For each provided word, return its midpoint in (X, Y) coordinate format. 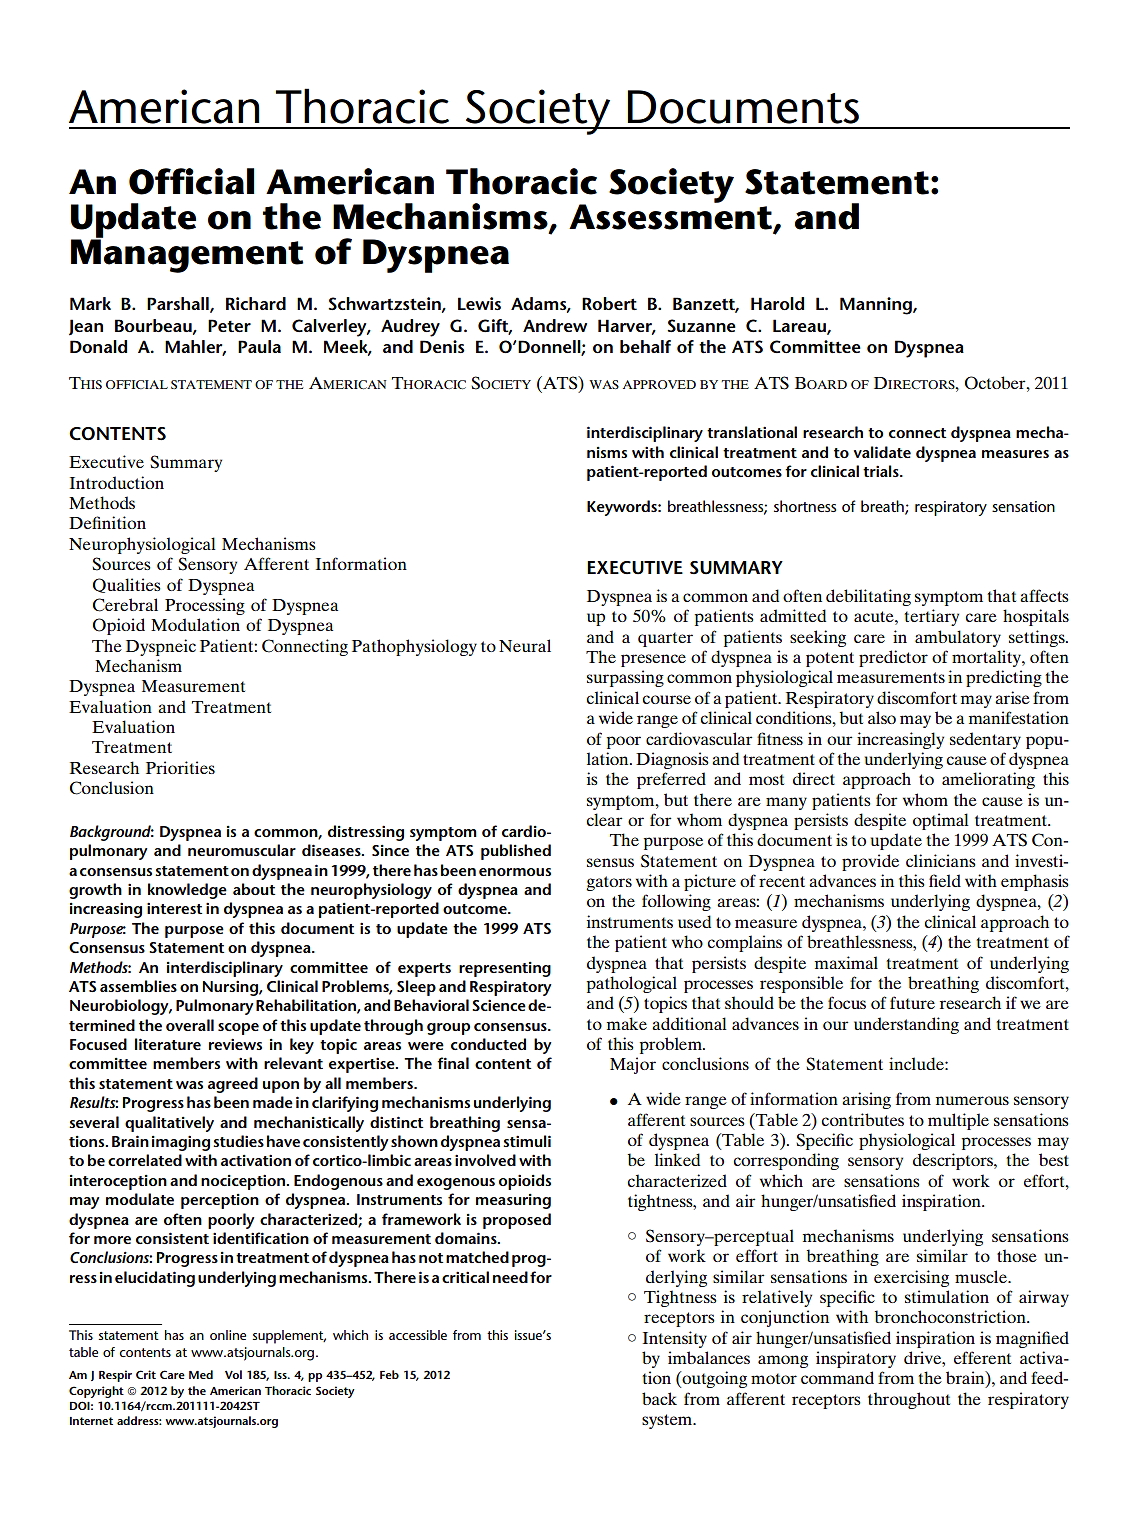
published (516, 852)
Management (187, 255)
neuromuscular (242, 850)
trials (882, 471)
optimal (941, 821)
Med (201, 1374)
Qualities (127, 585)
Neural (525, 645)
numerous (972, 1100)
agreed (233, 1085)
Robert (609, 303)
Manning (877, 306)
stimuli (527, 1141)
